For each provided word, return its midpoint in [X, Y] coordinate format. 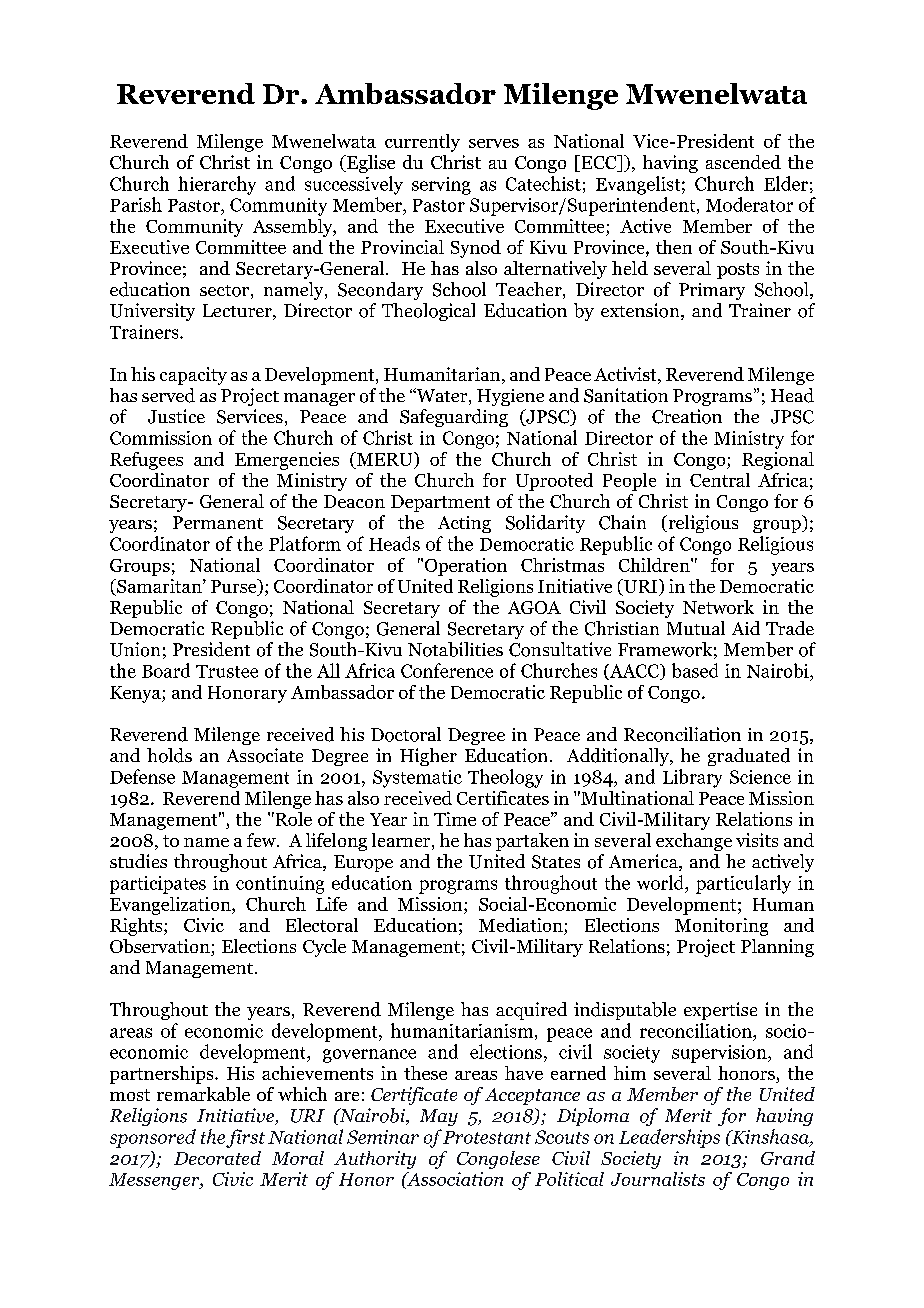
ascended [743, 162]
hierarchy [217, 185]
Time [455, 819]
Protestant [487, 1137]
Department [440, 503]
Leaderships [669, 1138]
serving [441, 186]
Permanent [218, 522]
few [262, 840]
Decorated [217, 1158]
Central [720, 480]
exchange [694, 842]
